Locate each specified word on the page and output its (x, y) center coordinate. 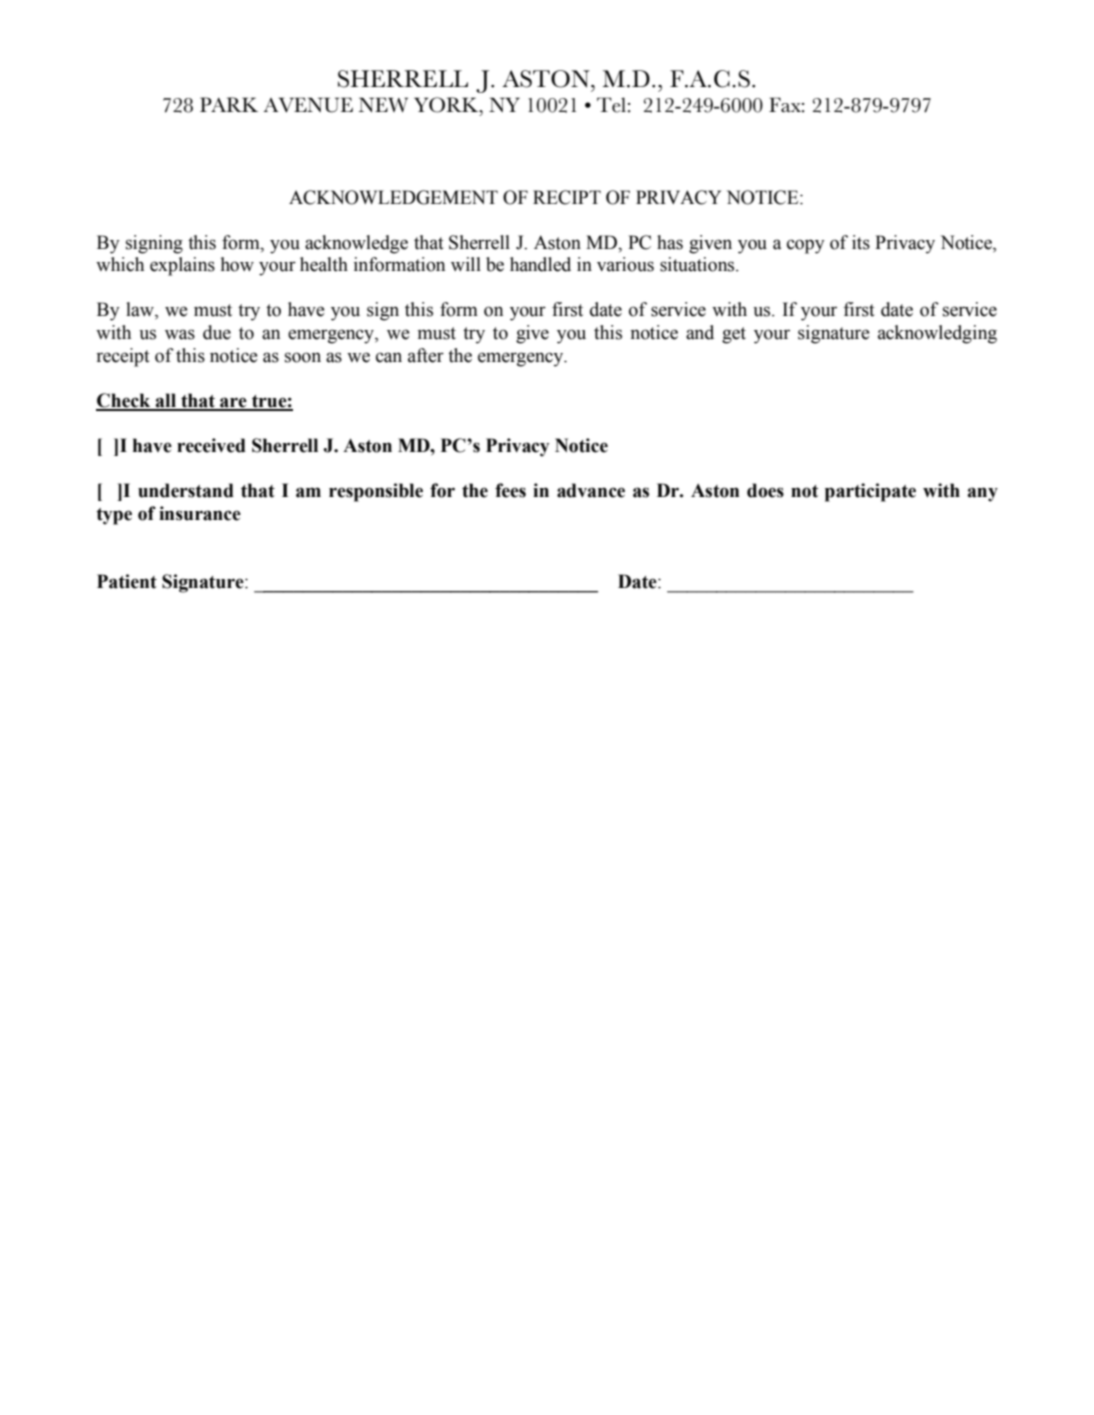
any (982, 494)
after (426, 355)
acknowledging (937, 334)
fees (510, 490)
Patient (127, 581)
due (217, 332)
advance (591, 490)
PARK (229, 104)
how (237, 264)
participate (870, 492)
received (211, 445)
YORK (447, 105)
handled (540, 264)
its (861, 242)
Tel (611, 105)
